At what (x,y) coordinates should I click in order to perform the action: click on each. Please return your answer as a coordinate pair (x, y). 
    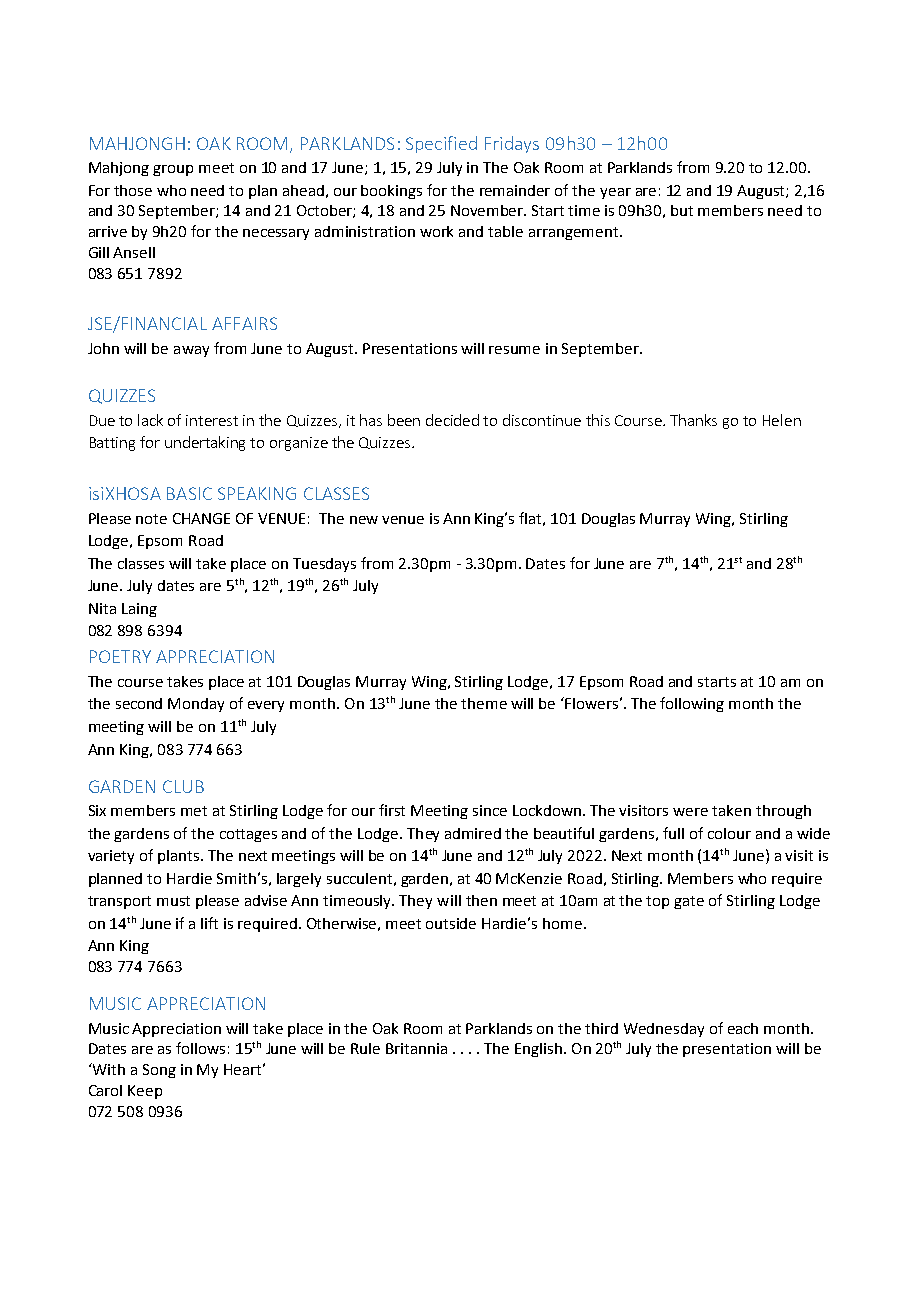
    Looking at the image, I should click on (743, 1028).
